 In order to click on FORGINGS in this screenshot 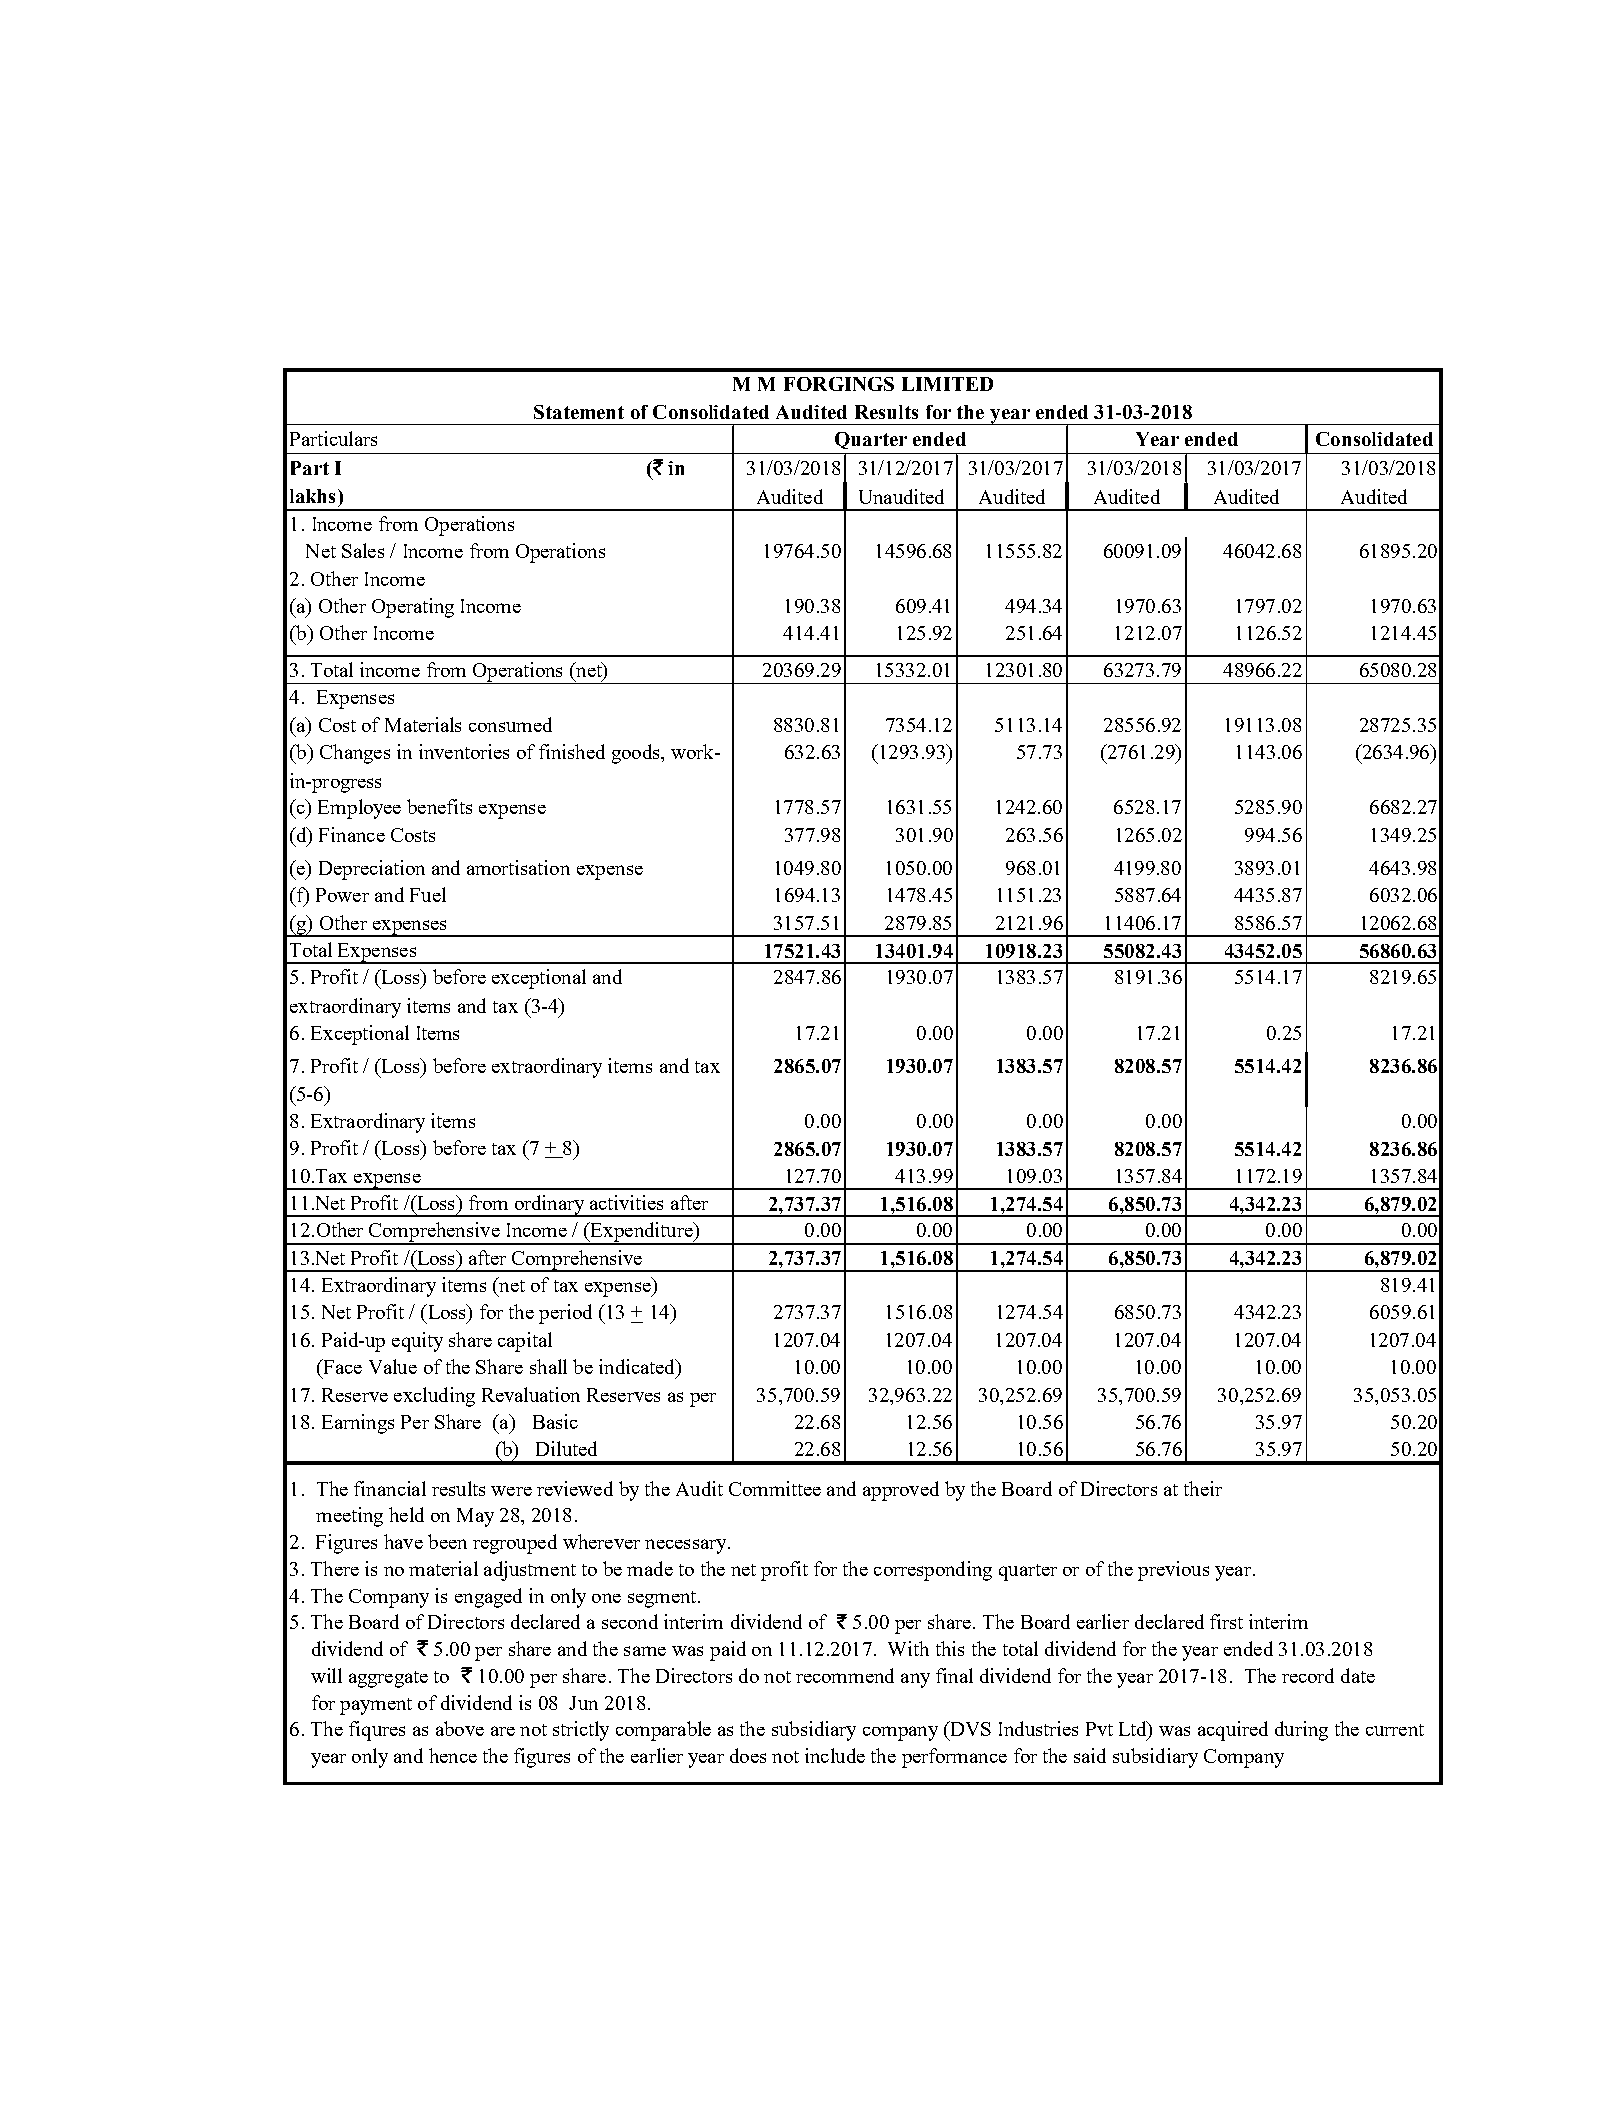, I will do `click(839, 384)`.
